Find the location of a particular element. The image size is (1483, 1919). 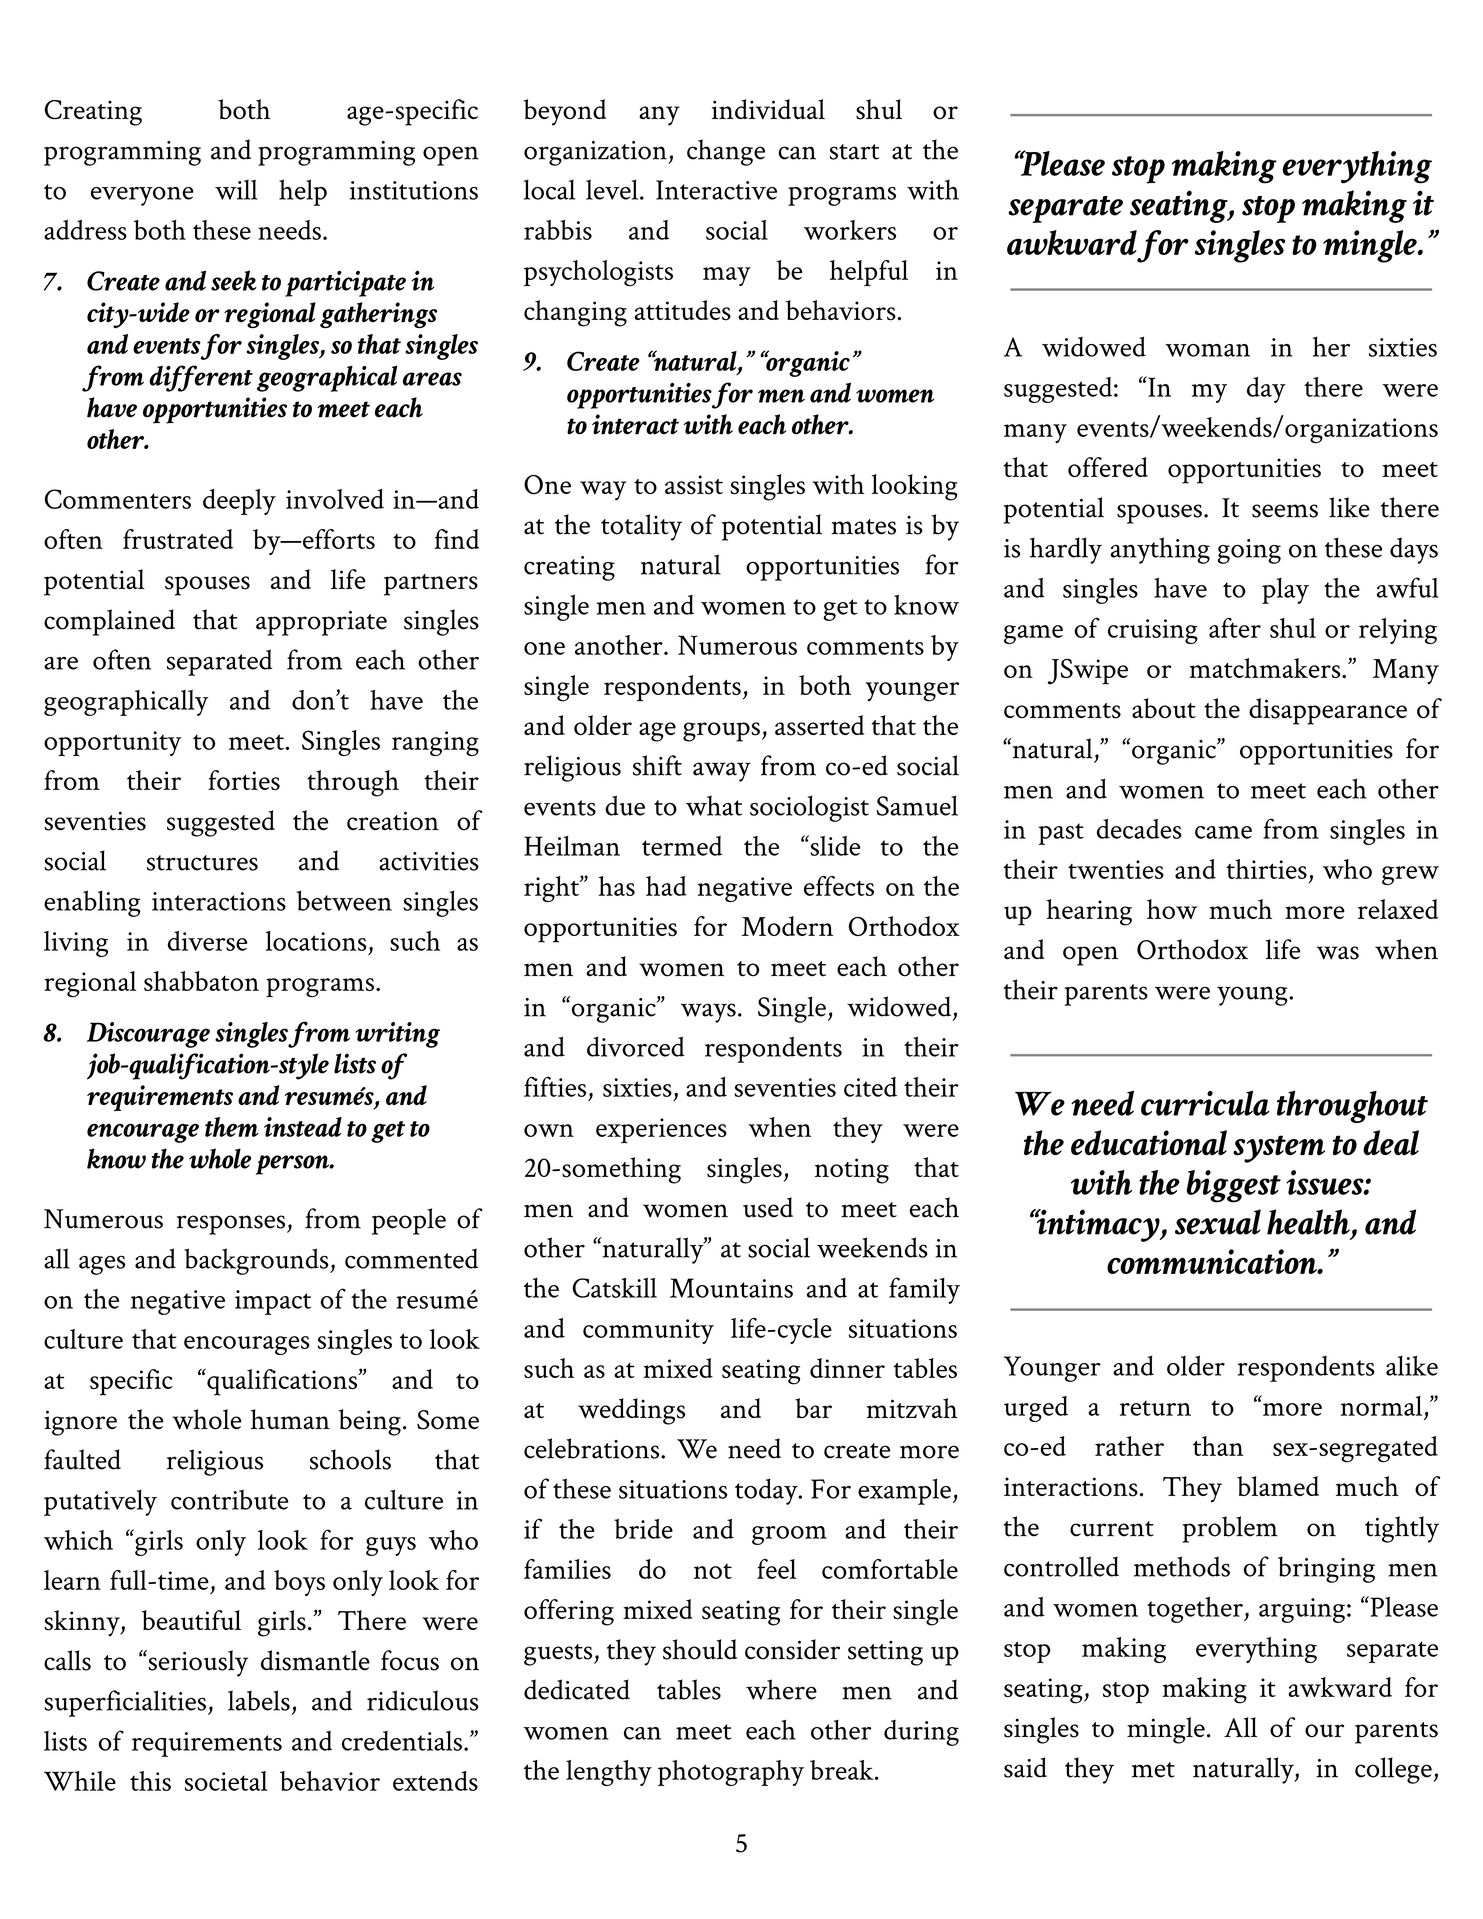

appropriate is located at coordinates (321, 623).
